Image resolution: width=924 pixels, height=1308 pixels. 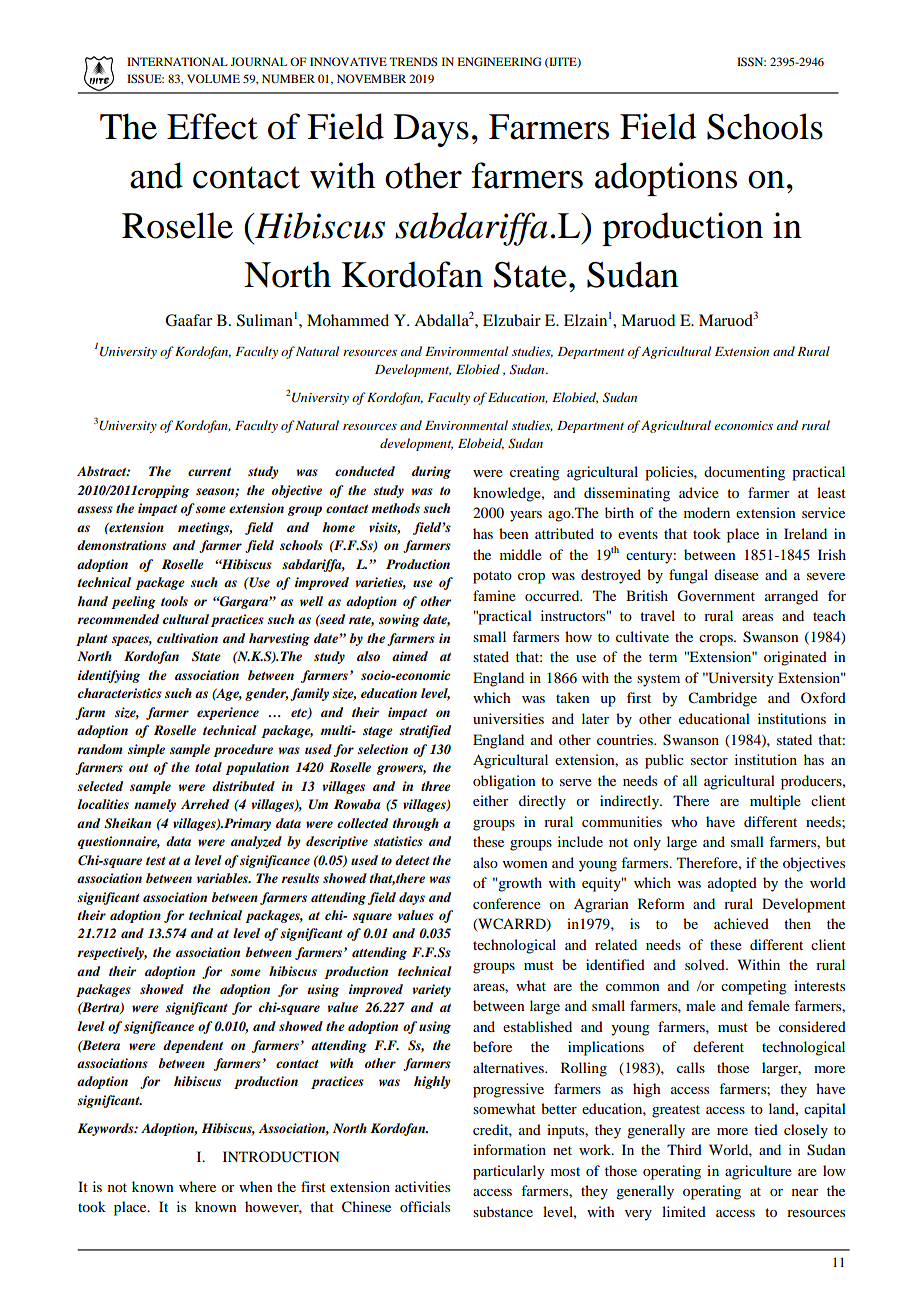 What do you see at coordinates (431, 472) in the page?
I see `during` at bounding box center [431, 472].
